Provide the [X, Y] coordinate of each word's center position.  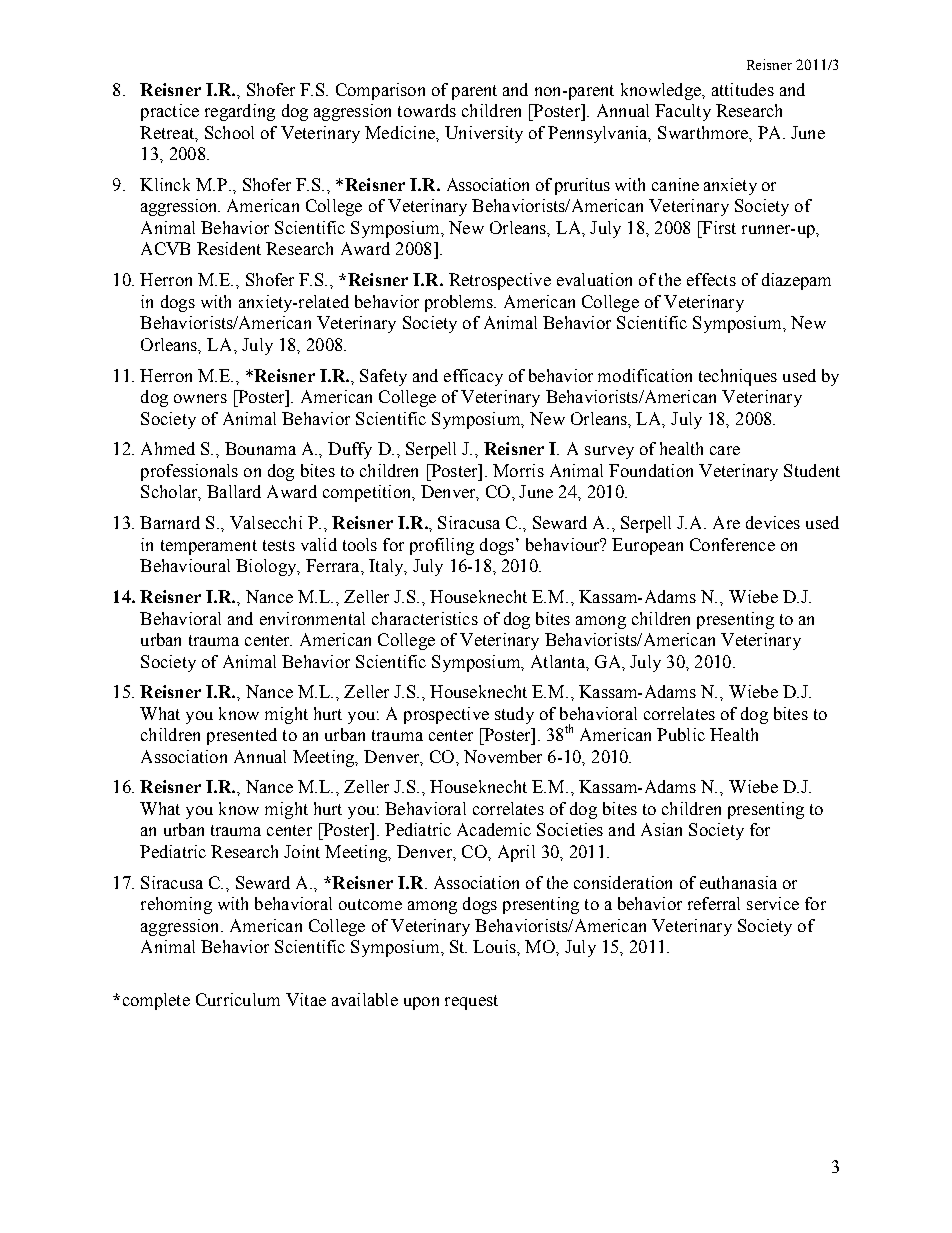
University [484, 134]
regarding [240, 112]
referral [714, 903]
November [503, 756]
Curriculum [238, 999]
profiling [442, 546]
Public [681, 734]
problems [460, 303]
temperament [209, 547]
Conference [732, 544]
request [471, 1002]
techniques [738, 377]
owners [200, 398]
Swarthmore [704, 132]
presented [242, 736]
